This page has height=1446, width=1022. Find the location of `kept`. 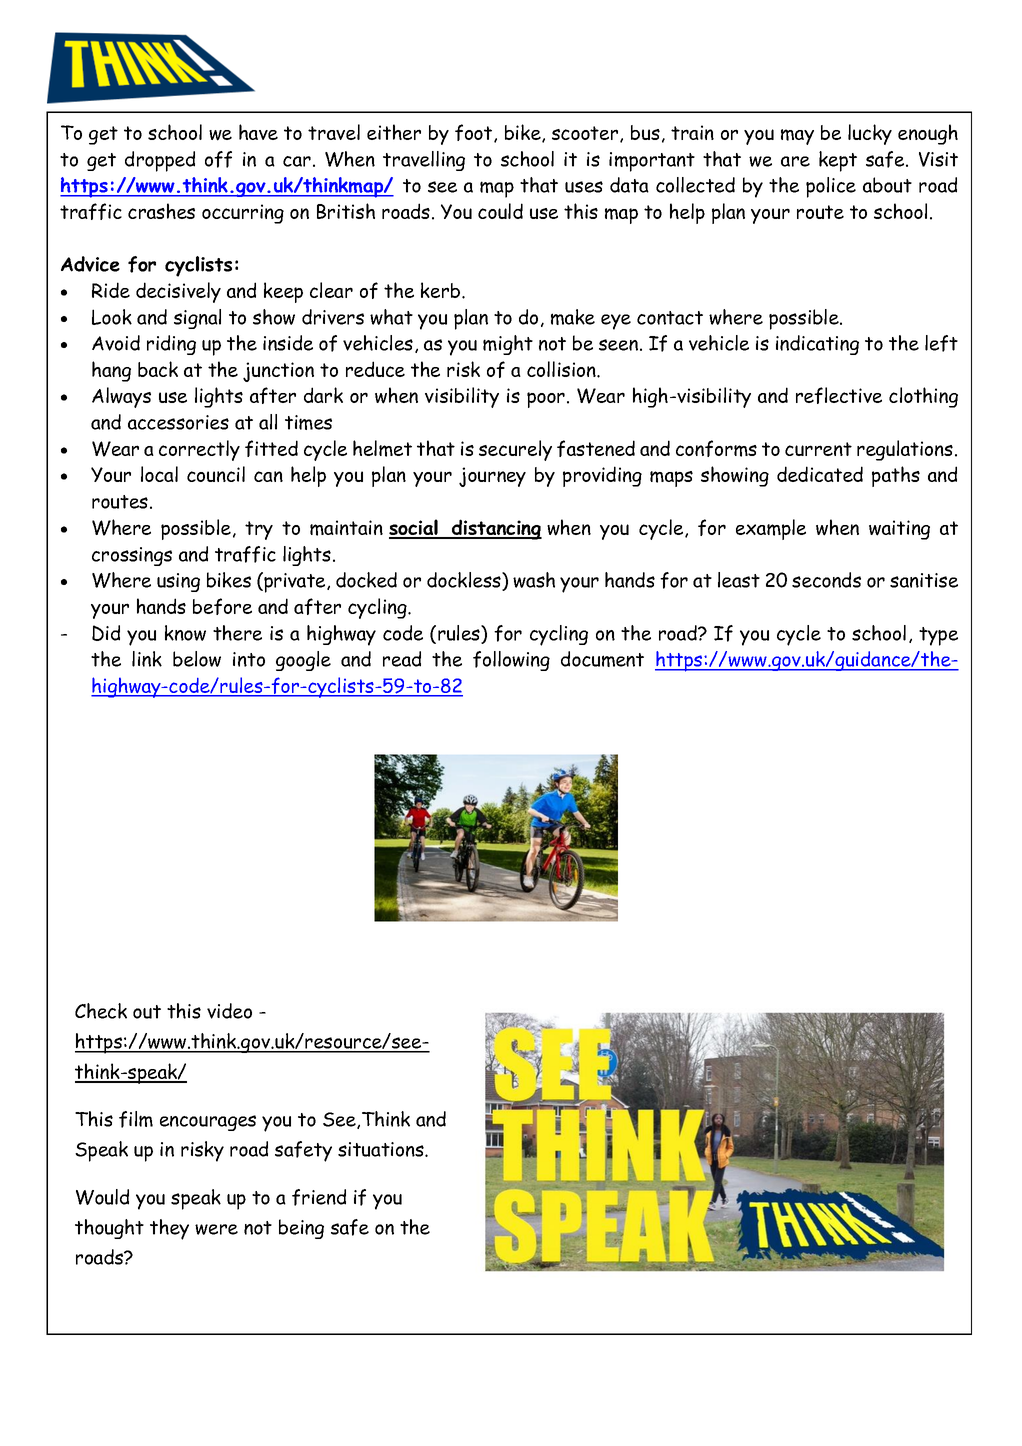

kept is located at coordinates (838, 161).
